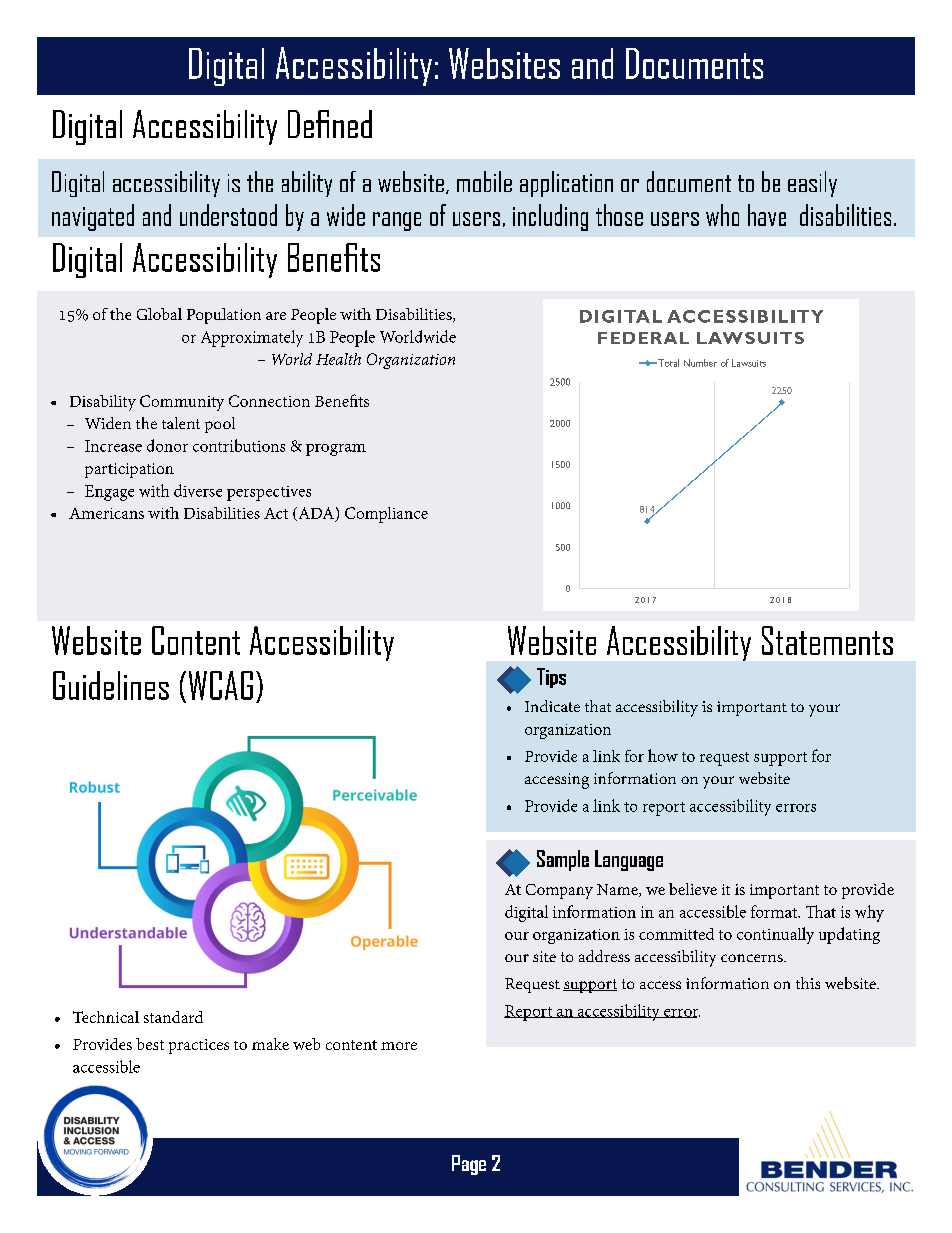  What do you see at coordinates (199, 1046) in the screenshot?
I see `practices` at bounding box center [199, 1046].
